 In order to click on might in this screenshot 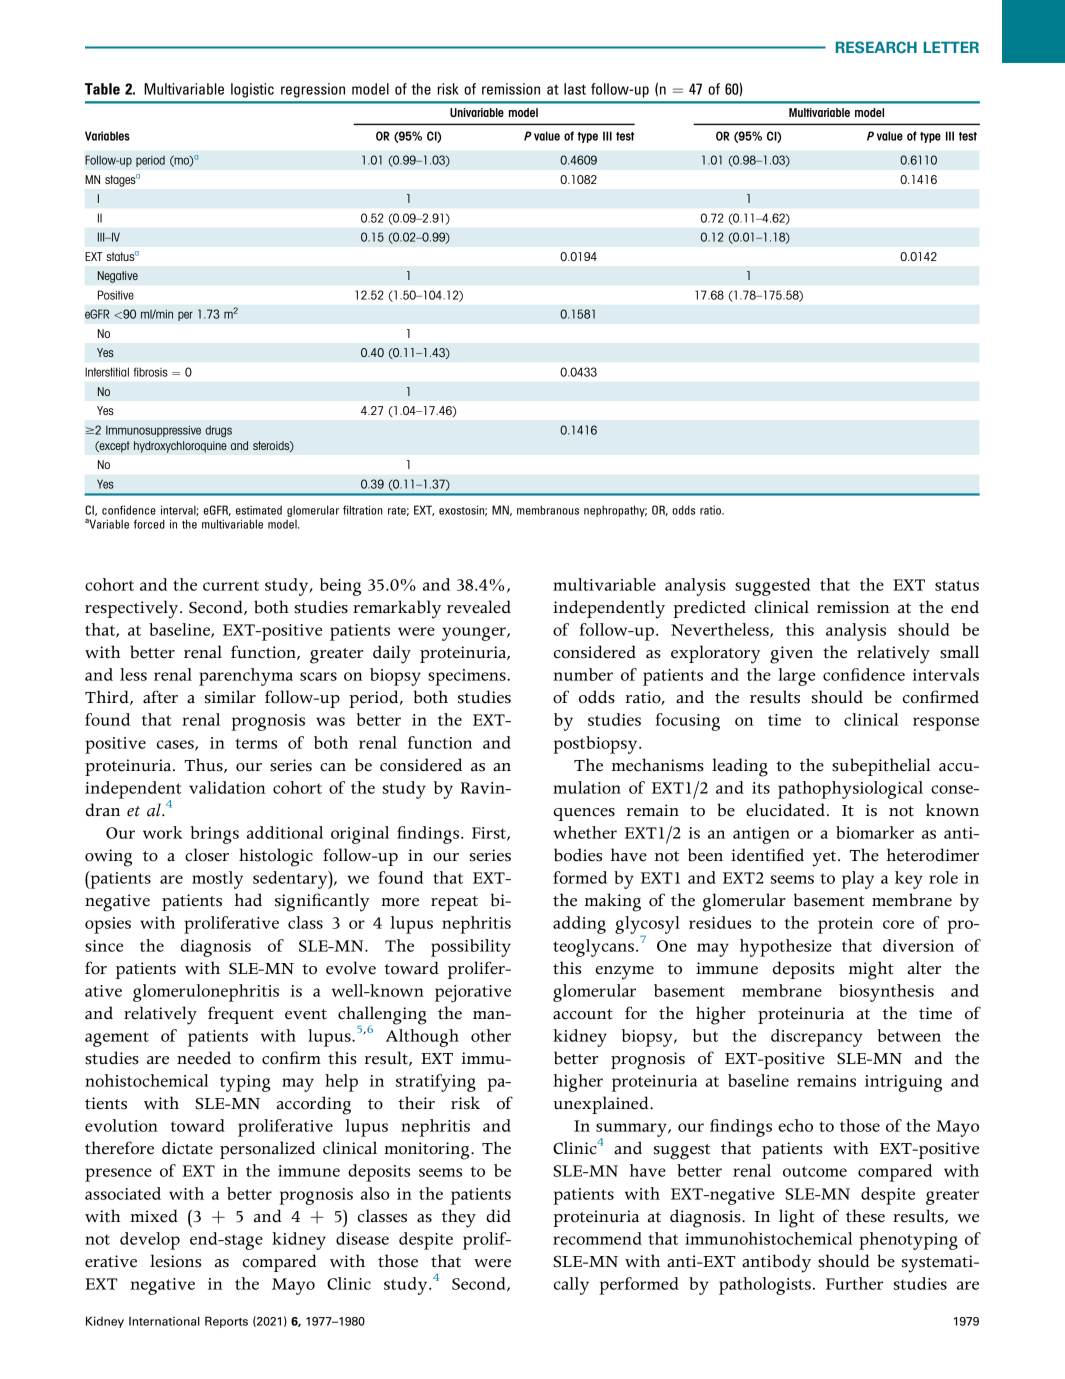, I will do `click(871, 970)`.
